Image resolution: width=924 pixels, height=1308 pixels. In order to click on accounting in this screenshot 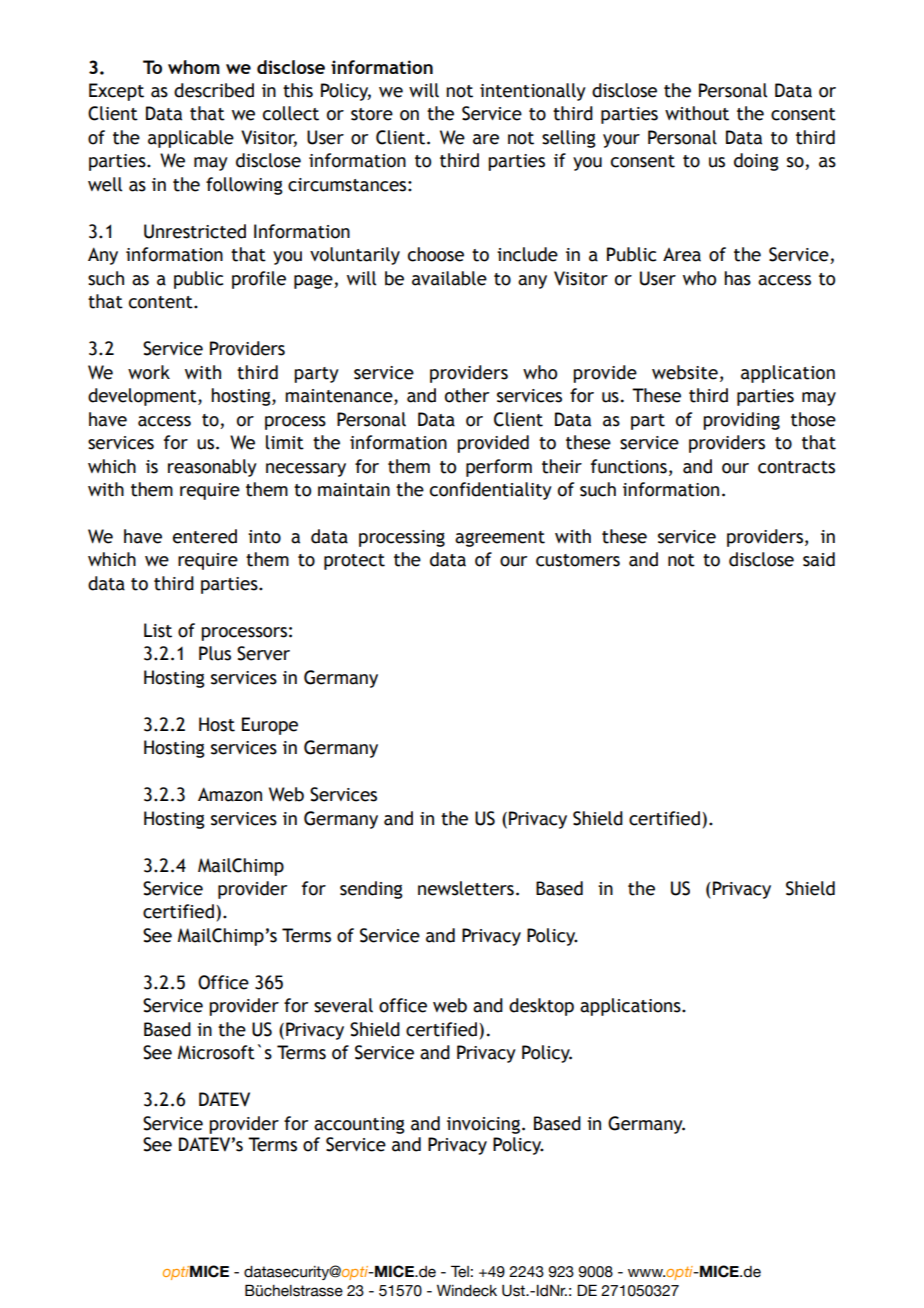, I will do `click(359, 1125)`.
